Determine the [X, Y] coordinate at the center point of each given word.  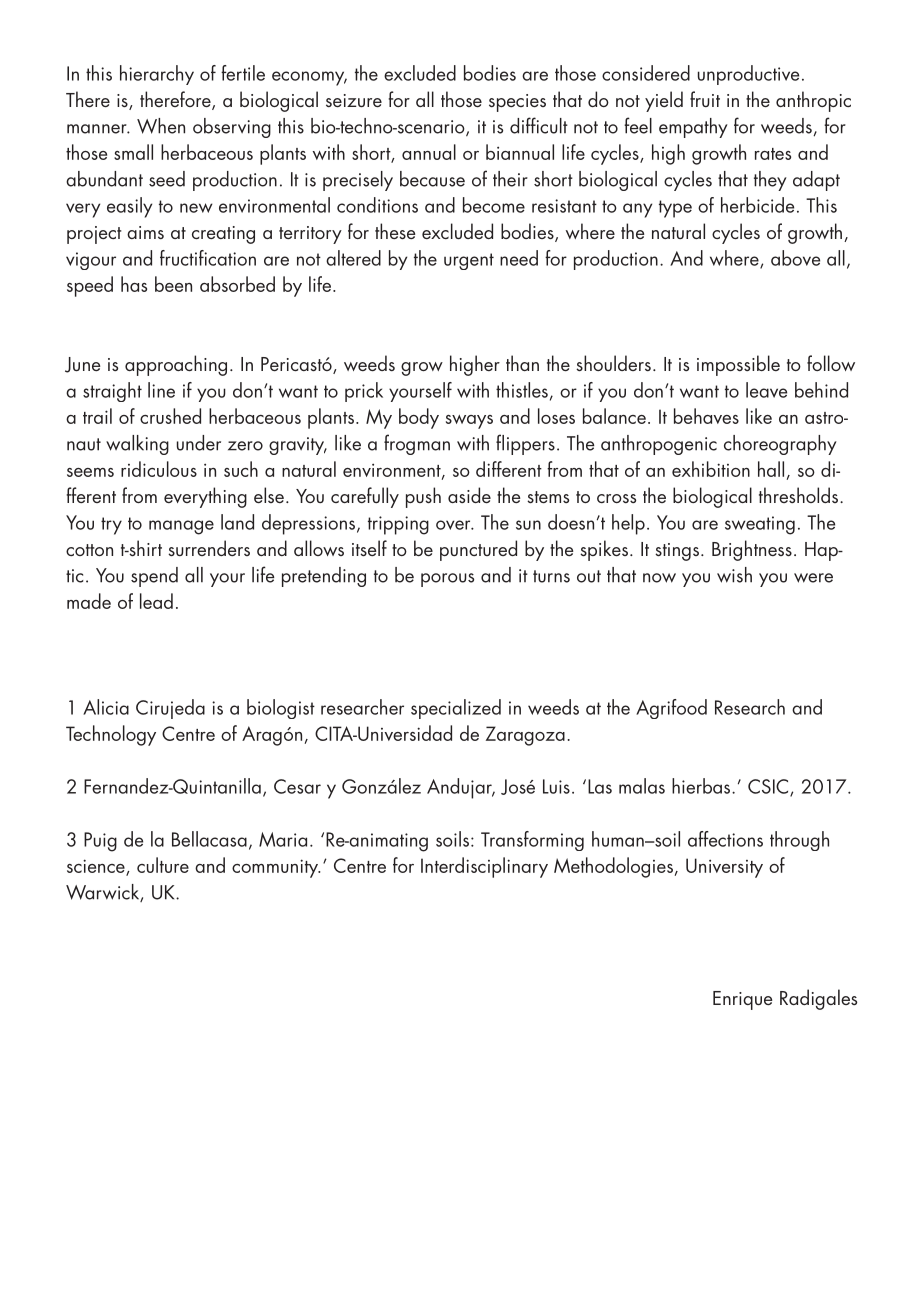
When [161, 126]
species [517, 103]
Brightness [752, 550]
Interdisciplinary [484, 867]
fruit [705, 99]
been [173, 284]
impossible [738, 365]
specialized [456, 709]
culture [163, 865]
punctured [478, 550]
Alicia [106, 707]
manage [181, 527]
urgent [469, 261]
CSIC [768, 786]
